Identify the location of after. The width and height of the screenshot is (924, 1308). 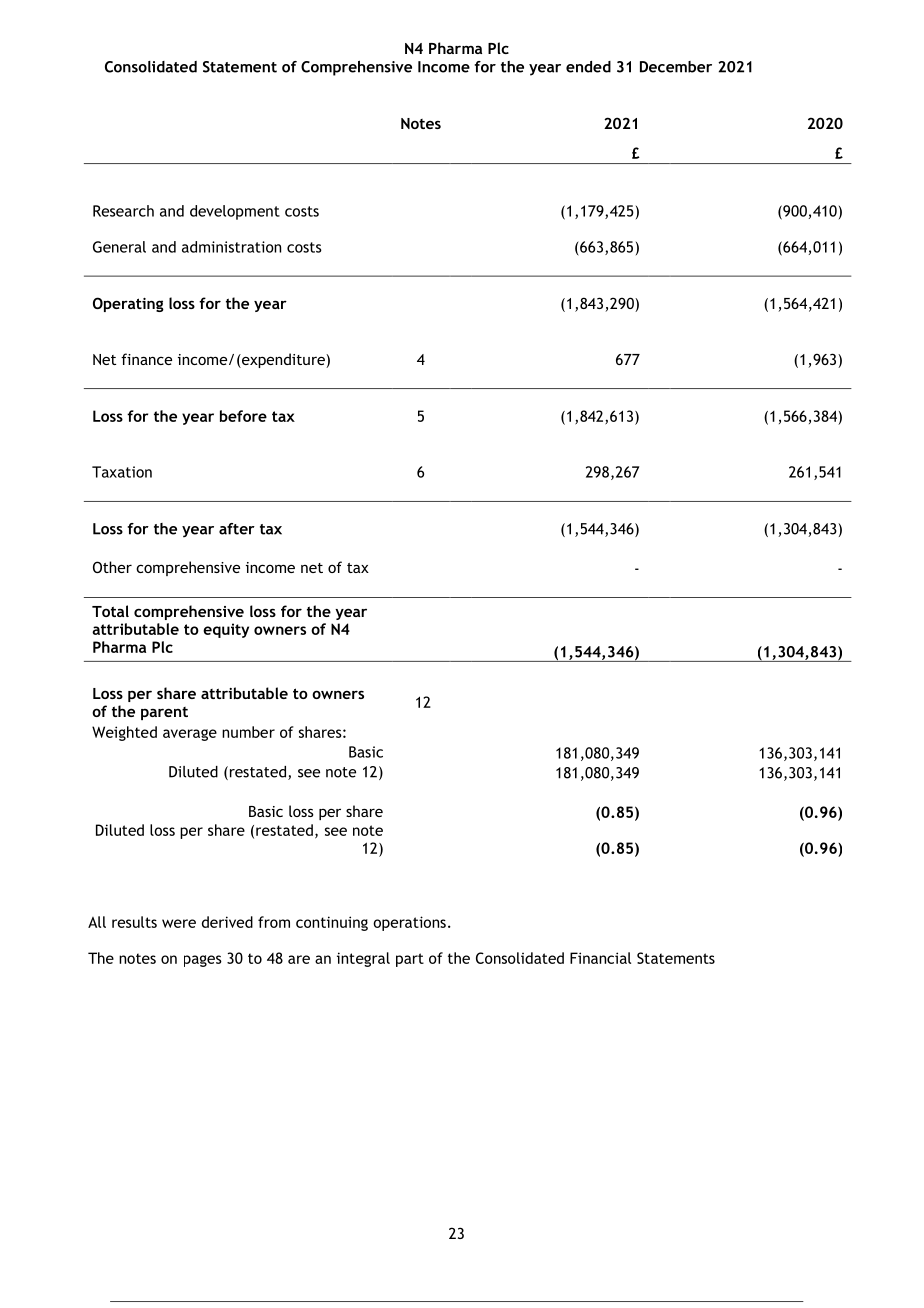
(237, 529).
